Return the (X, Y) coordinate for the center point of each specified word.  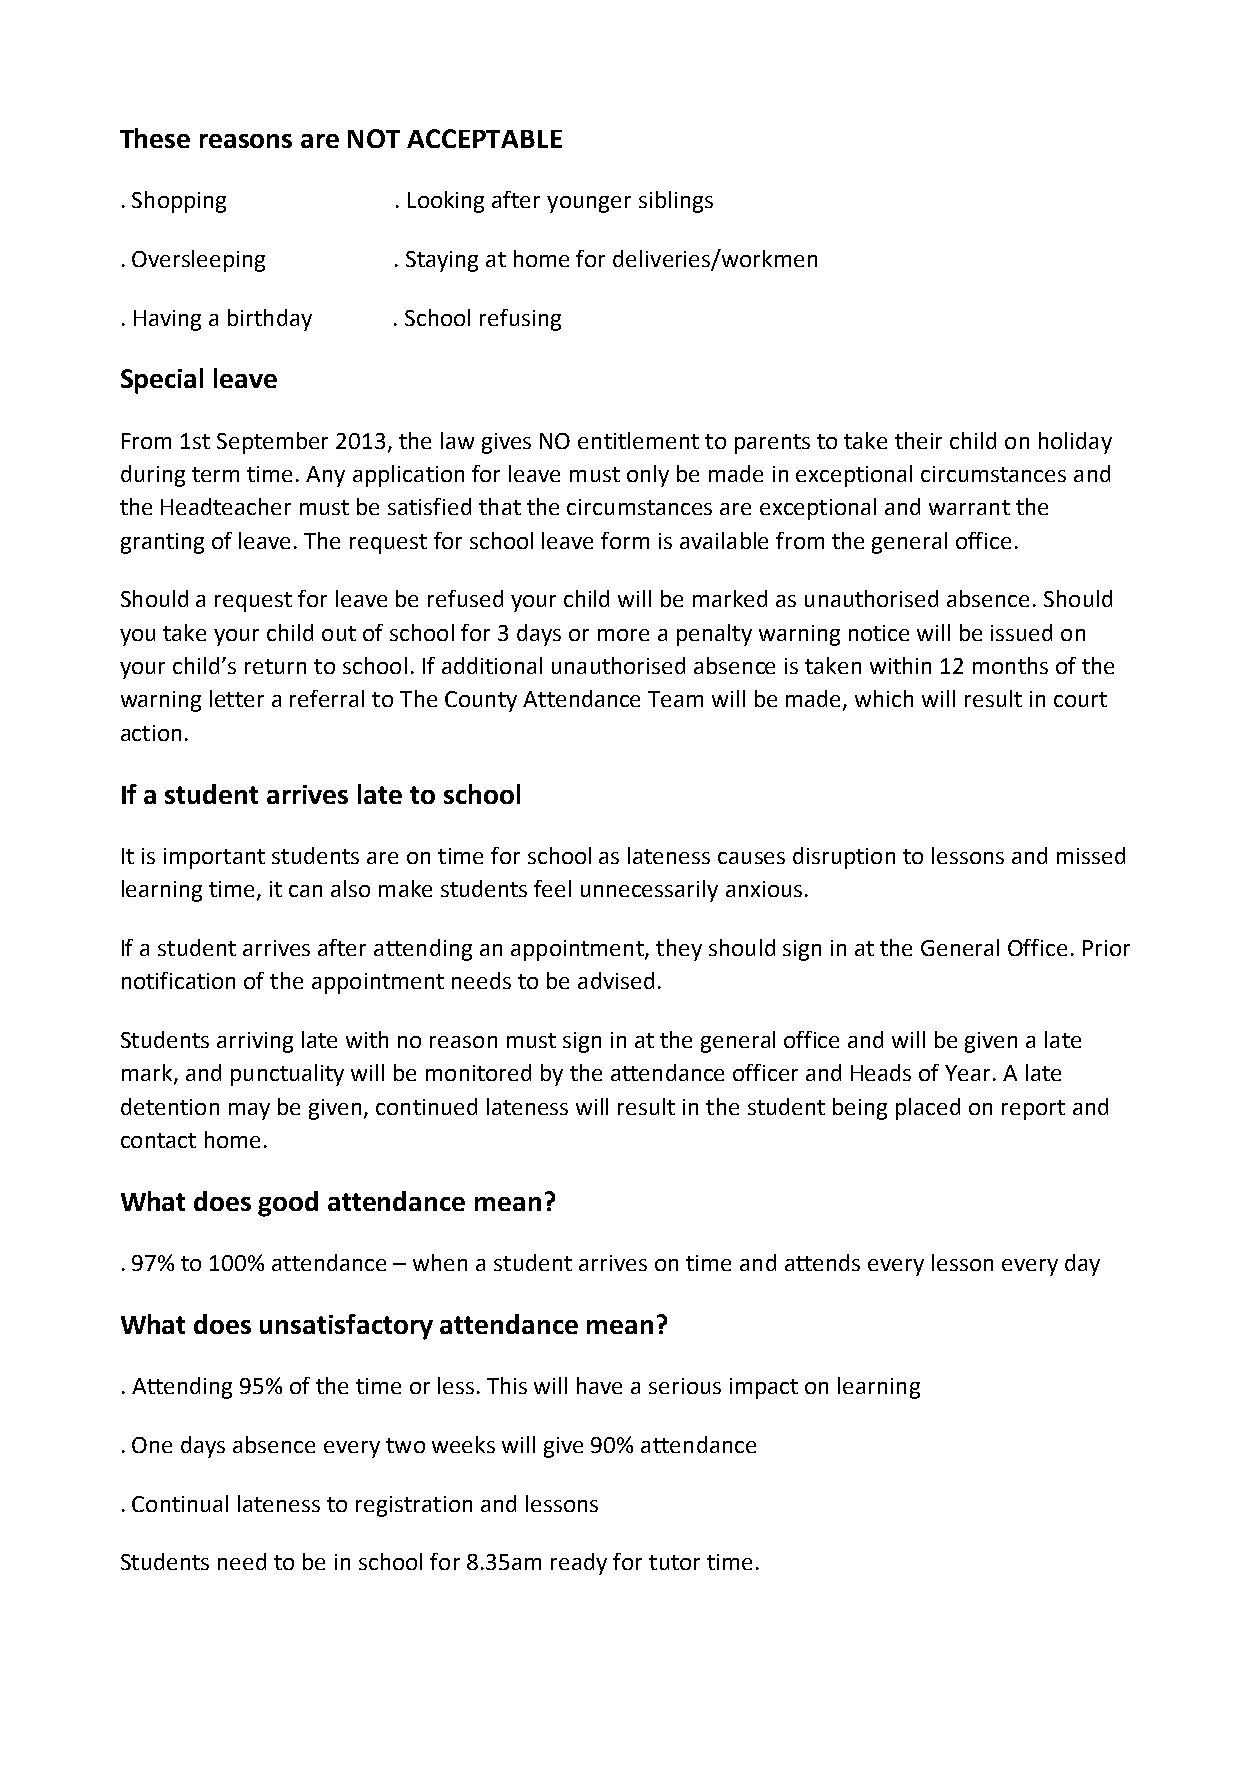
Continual (180, 1503)
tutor (674, 1562)
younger (589, 204)
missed (1091, 855)
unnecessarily (649, 891)
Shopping (179, 202)
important (214, 858)
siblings (676, 202)
